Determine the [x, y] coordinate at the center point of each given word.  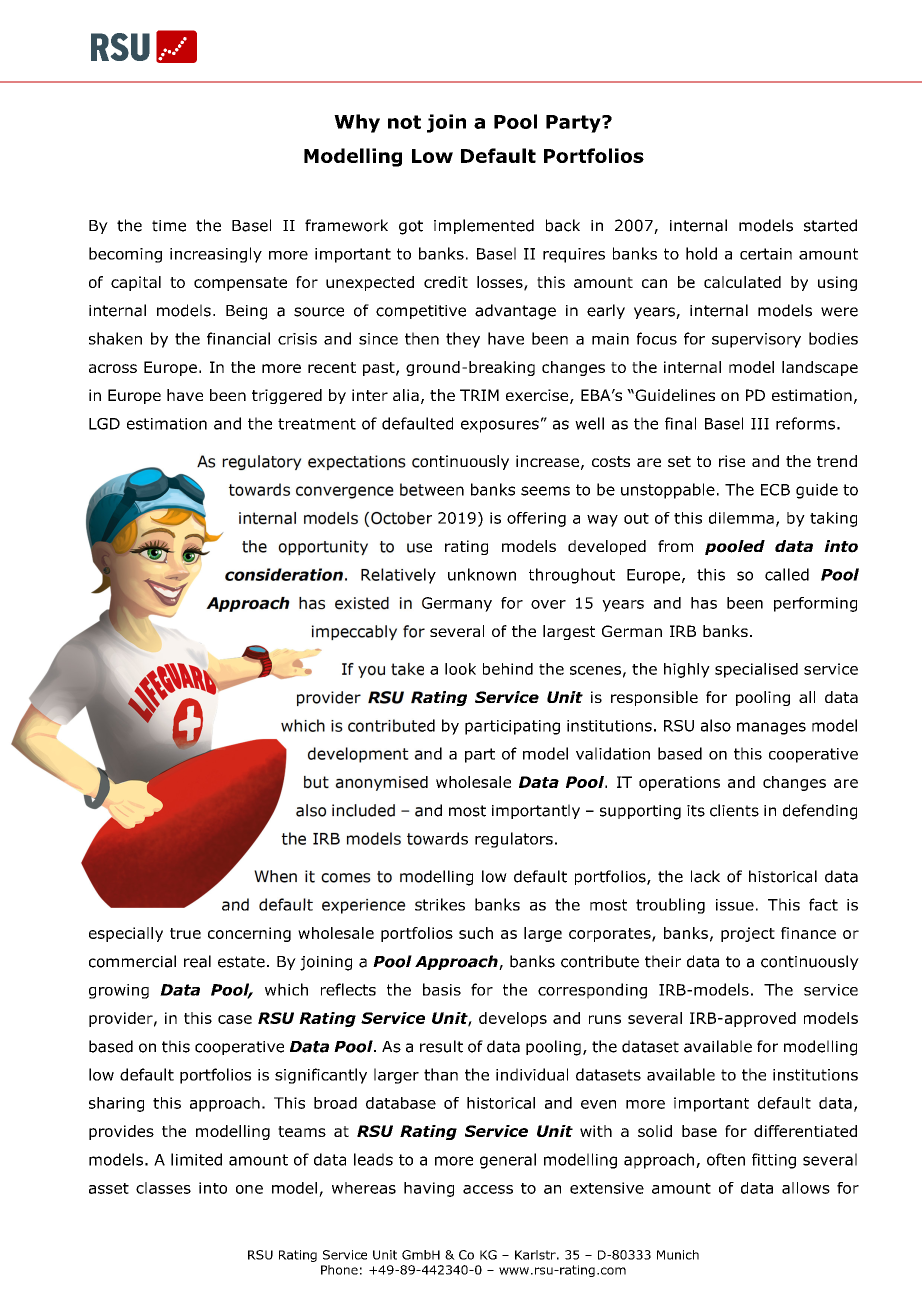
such [476, 933]
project [748, 934]
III [760, 424]
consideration [284, 574]
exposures [500, 426]
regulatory [261, 462]
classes [163, 1188]
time [169, 226]
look [460, 669]
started [830, 225]
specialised [756, 670]
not [404, 122]
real [197, 961]
